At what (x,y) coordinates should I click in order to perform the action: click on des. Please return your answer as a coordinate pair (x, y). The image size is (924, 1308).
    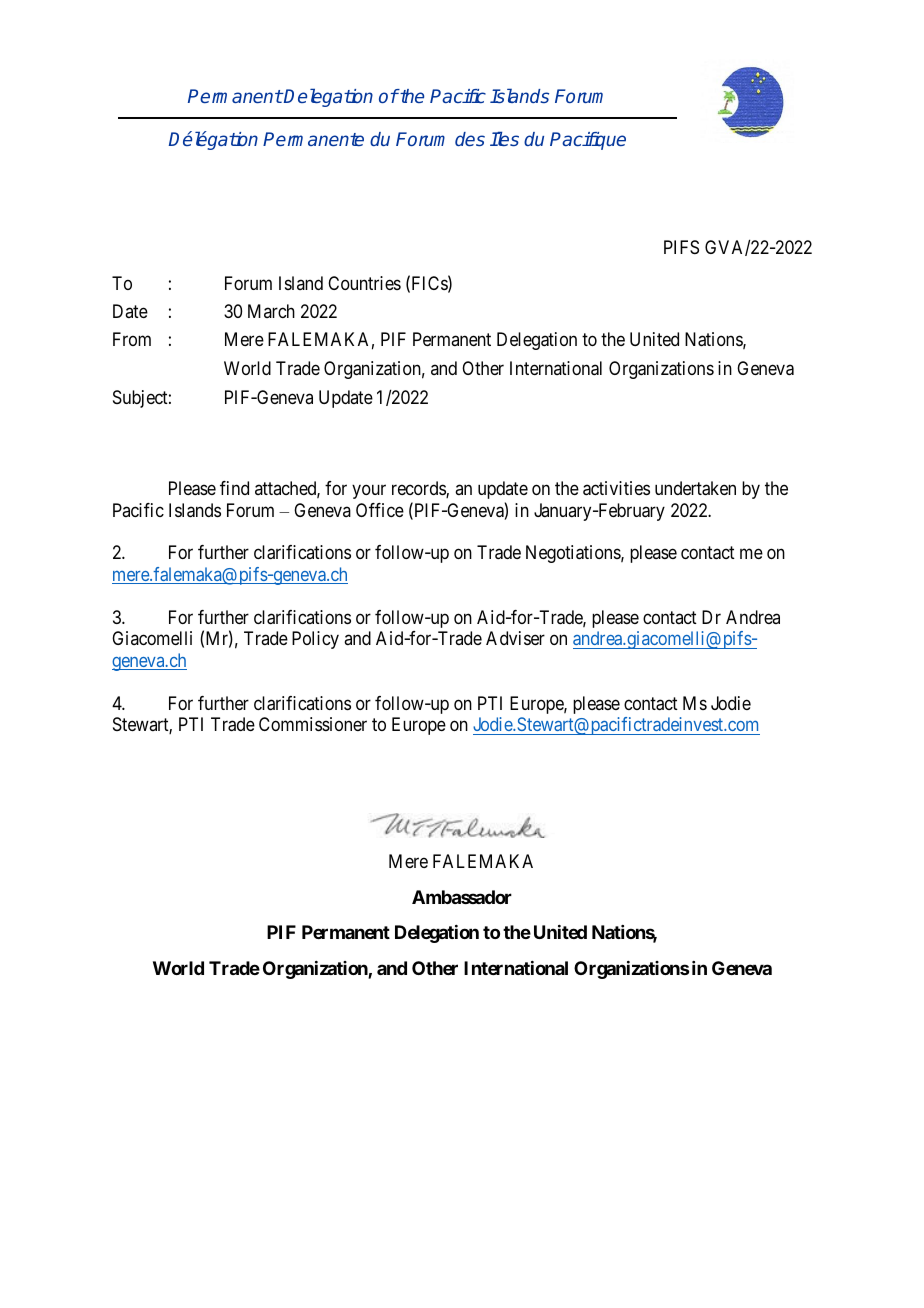
    Looking at the image, I should click on (470, 139).
